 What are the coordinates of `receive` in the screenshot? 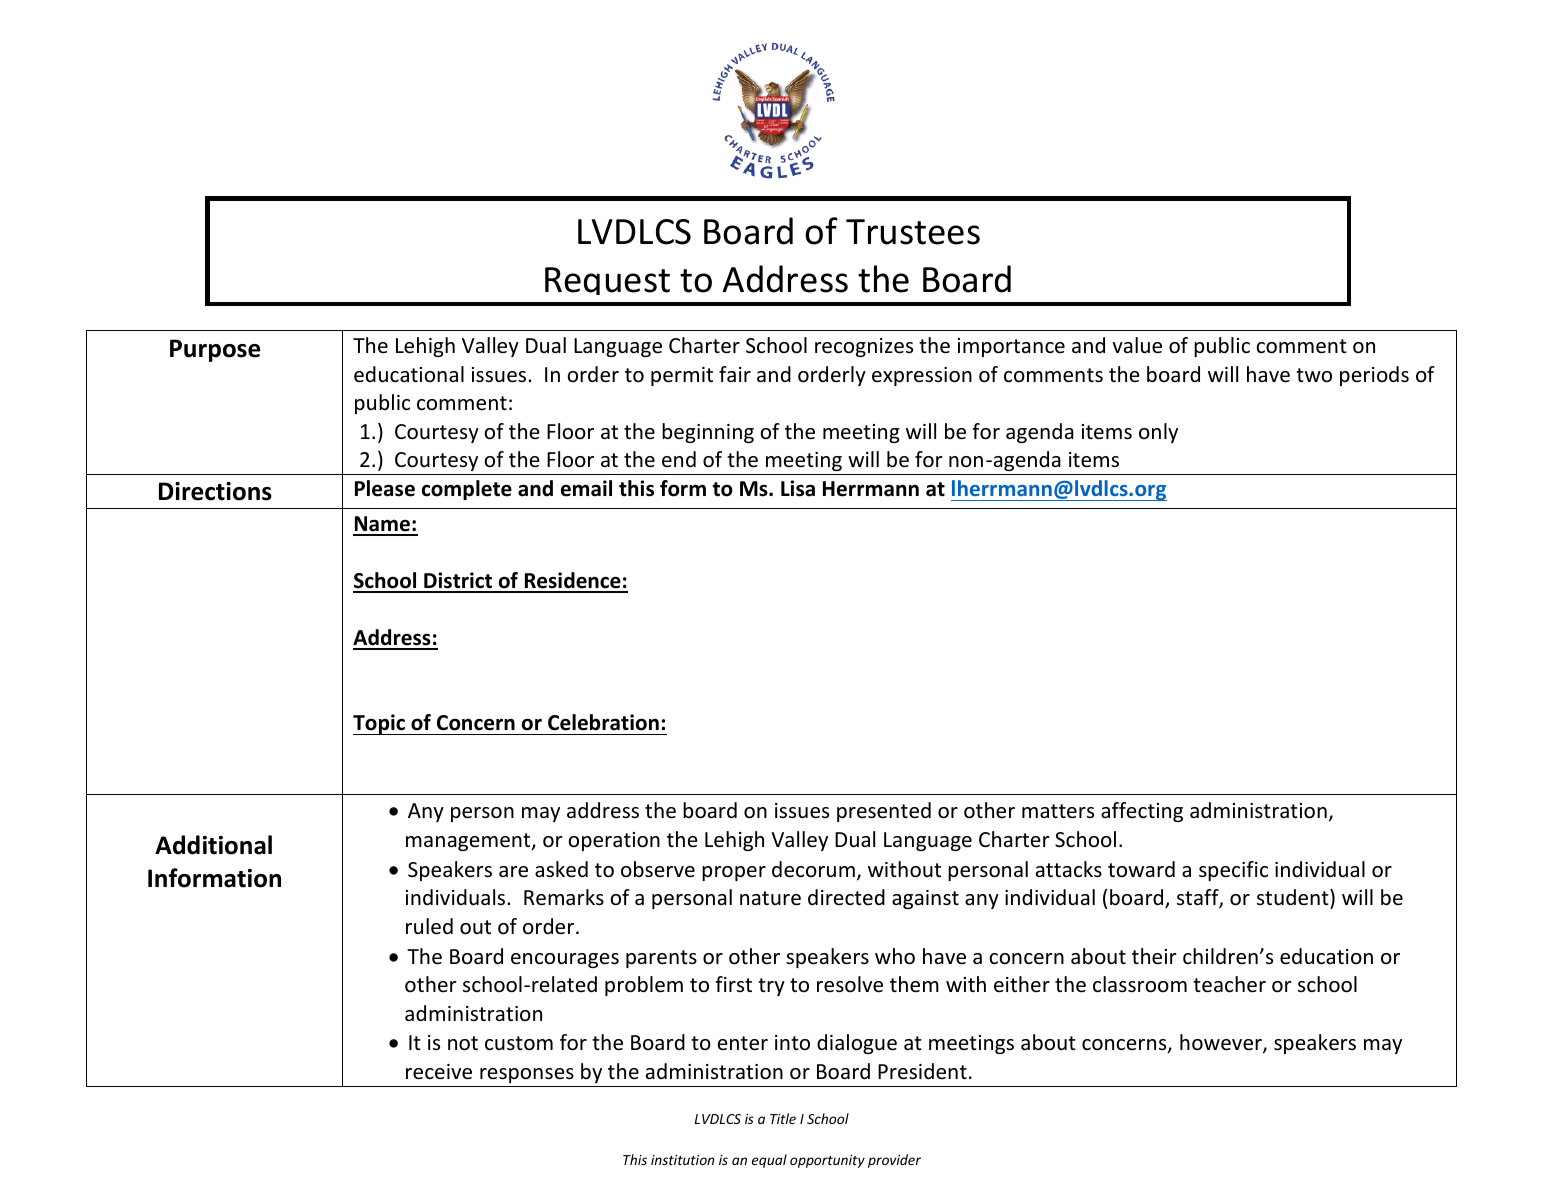 It's located at (439, 1072).
